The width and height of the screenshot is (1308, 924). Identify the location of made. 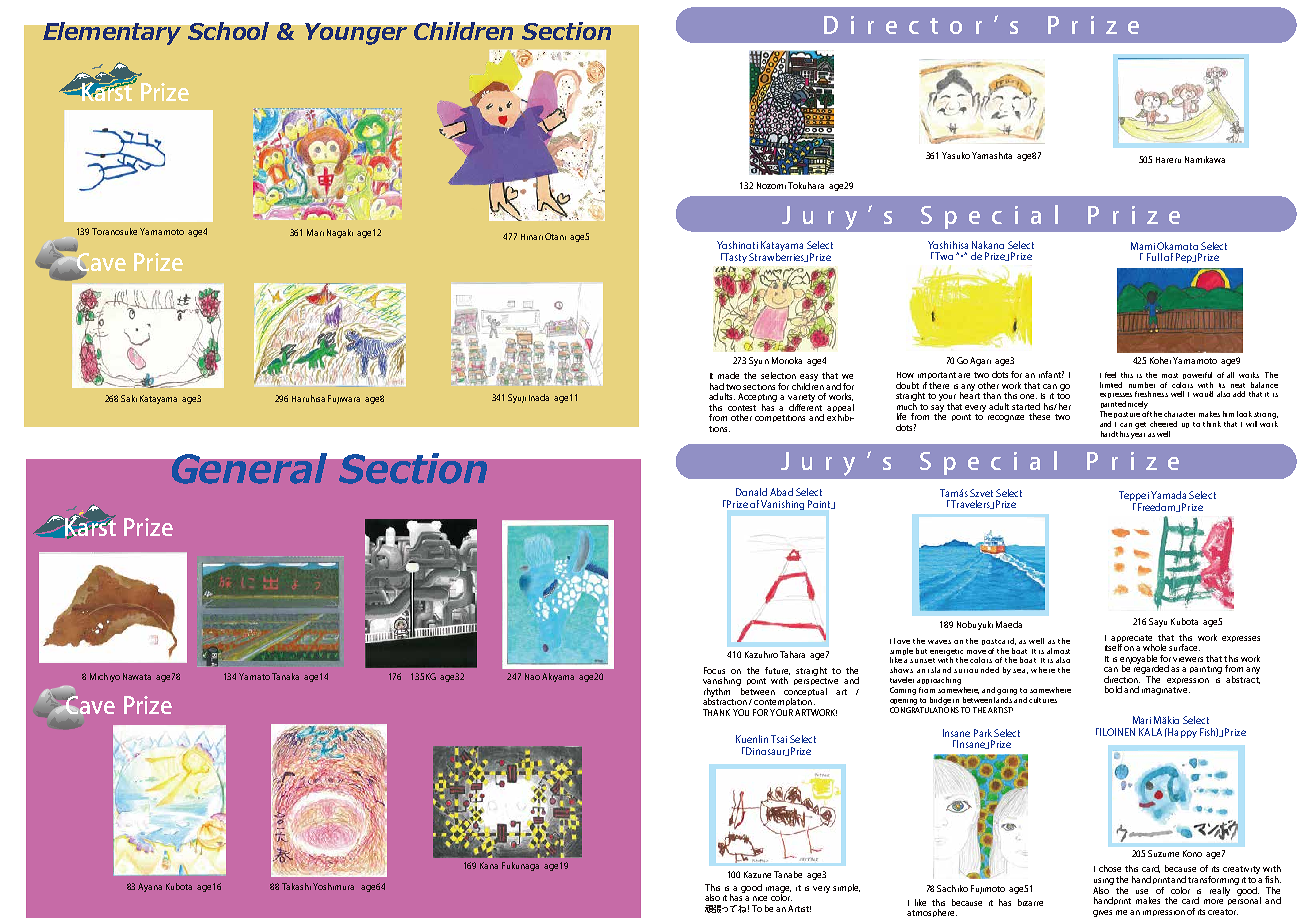
(728, 375).
